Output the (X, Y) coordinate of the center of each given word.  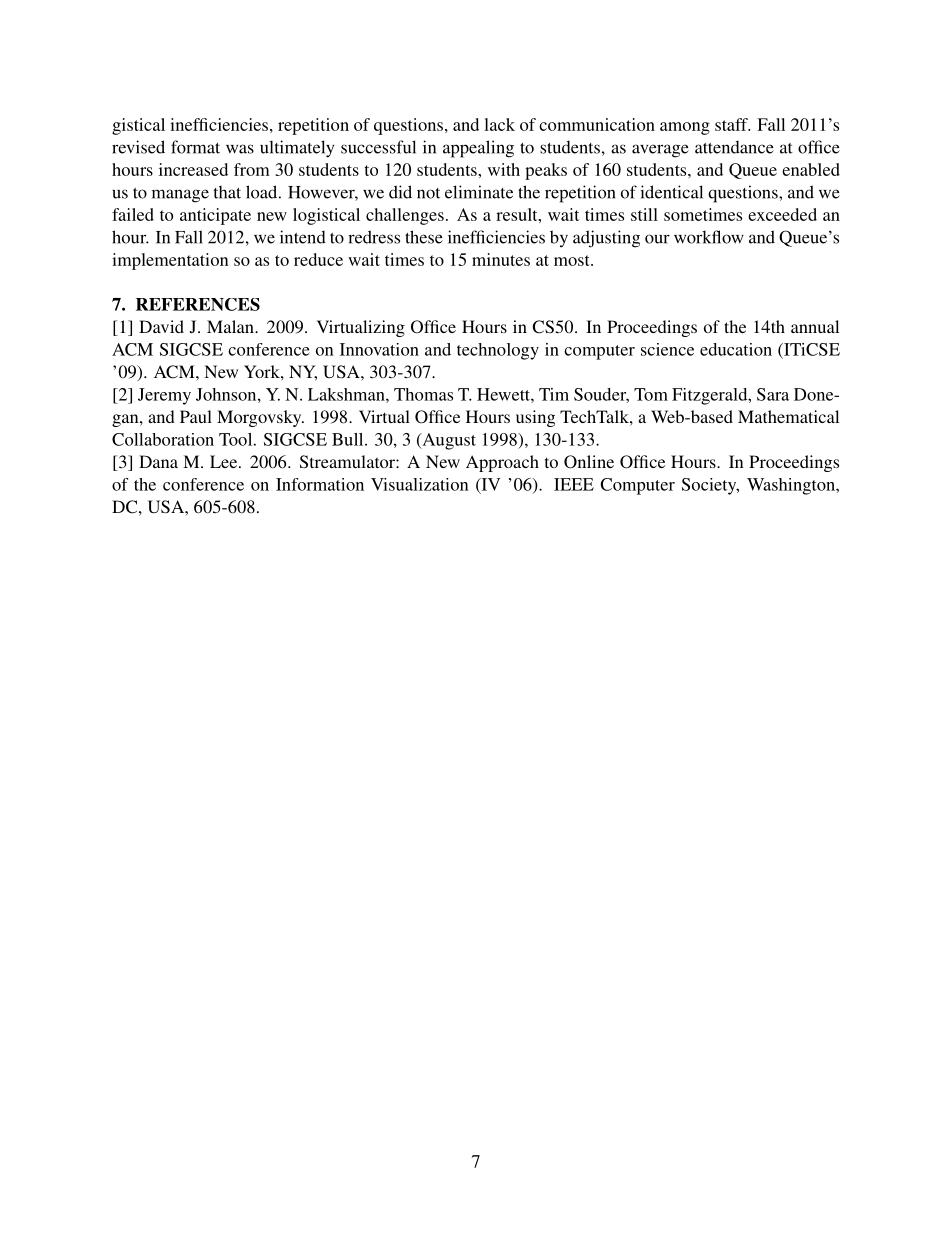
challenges (405, 216)
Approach (502, 463)
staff (732, 124)
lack (499, 124)
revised (138, 147)
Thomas (423, 394)
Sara (773, 394)
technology (498, 351)
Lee (225, 461)
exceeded (782, 214)
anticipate (215, 216)
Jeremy (164, 396)
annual (815, 326)
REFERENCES (198, 304)
